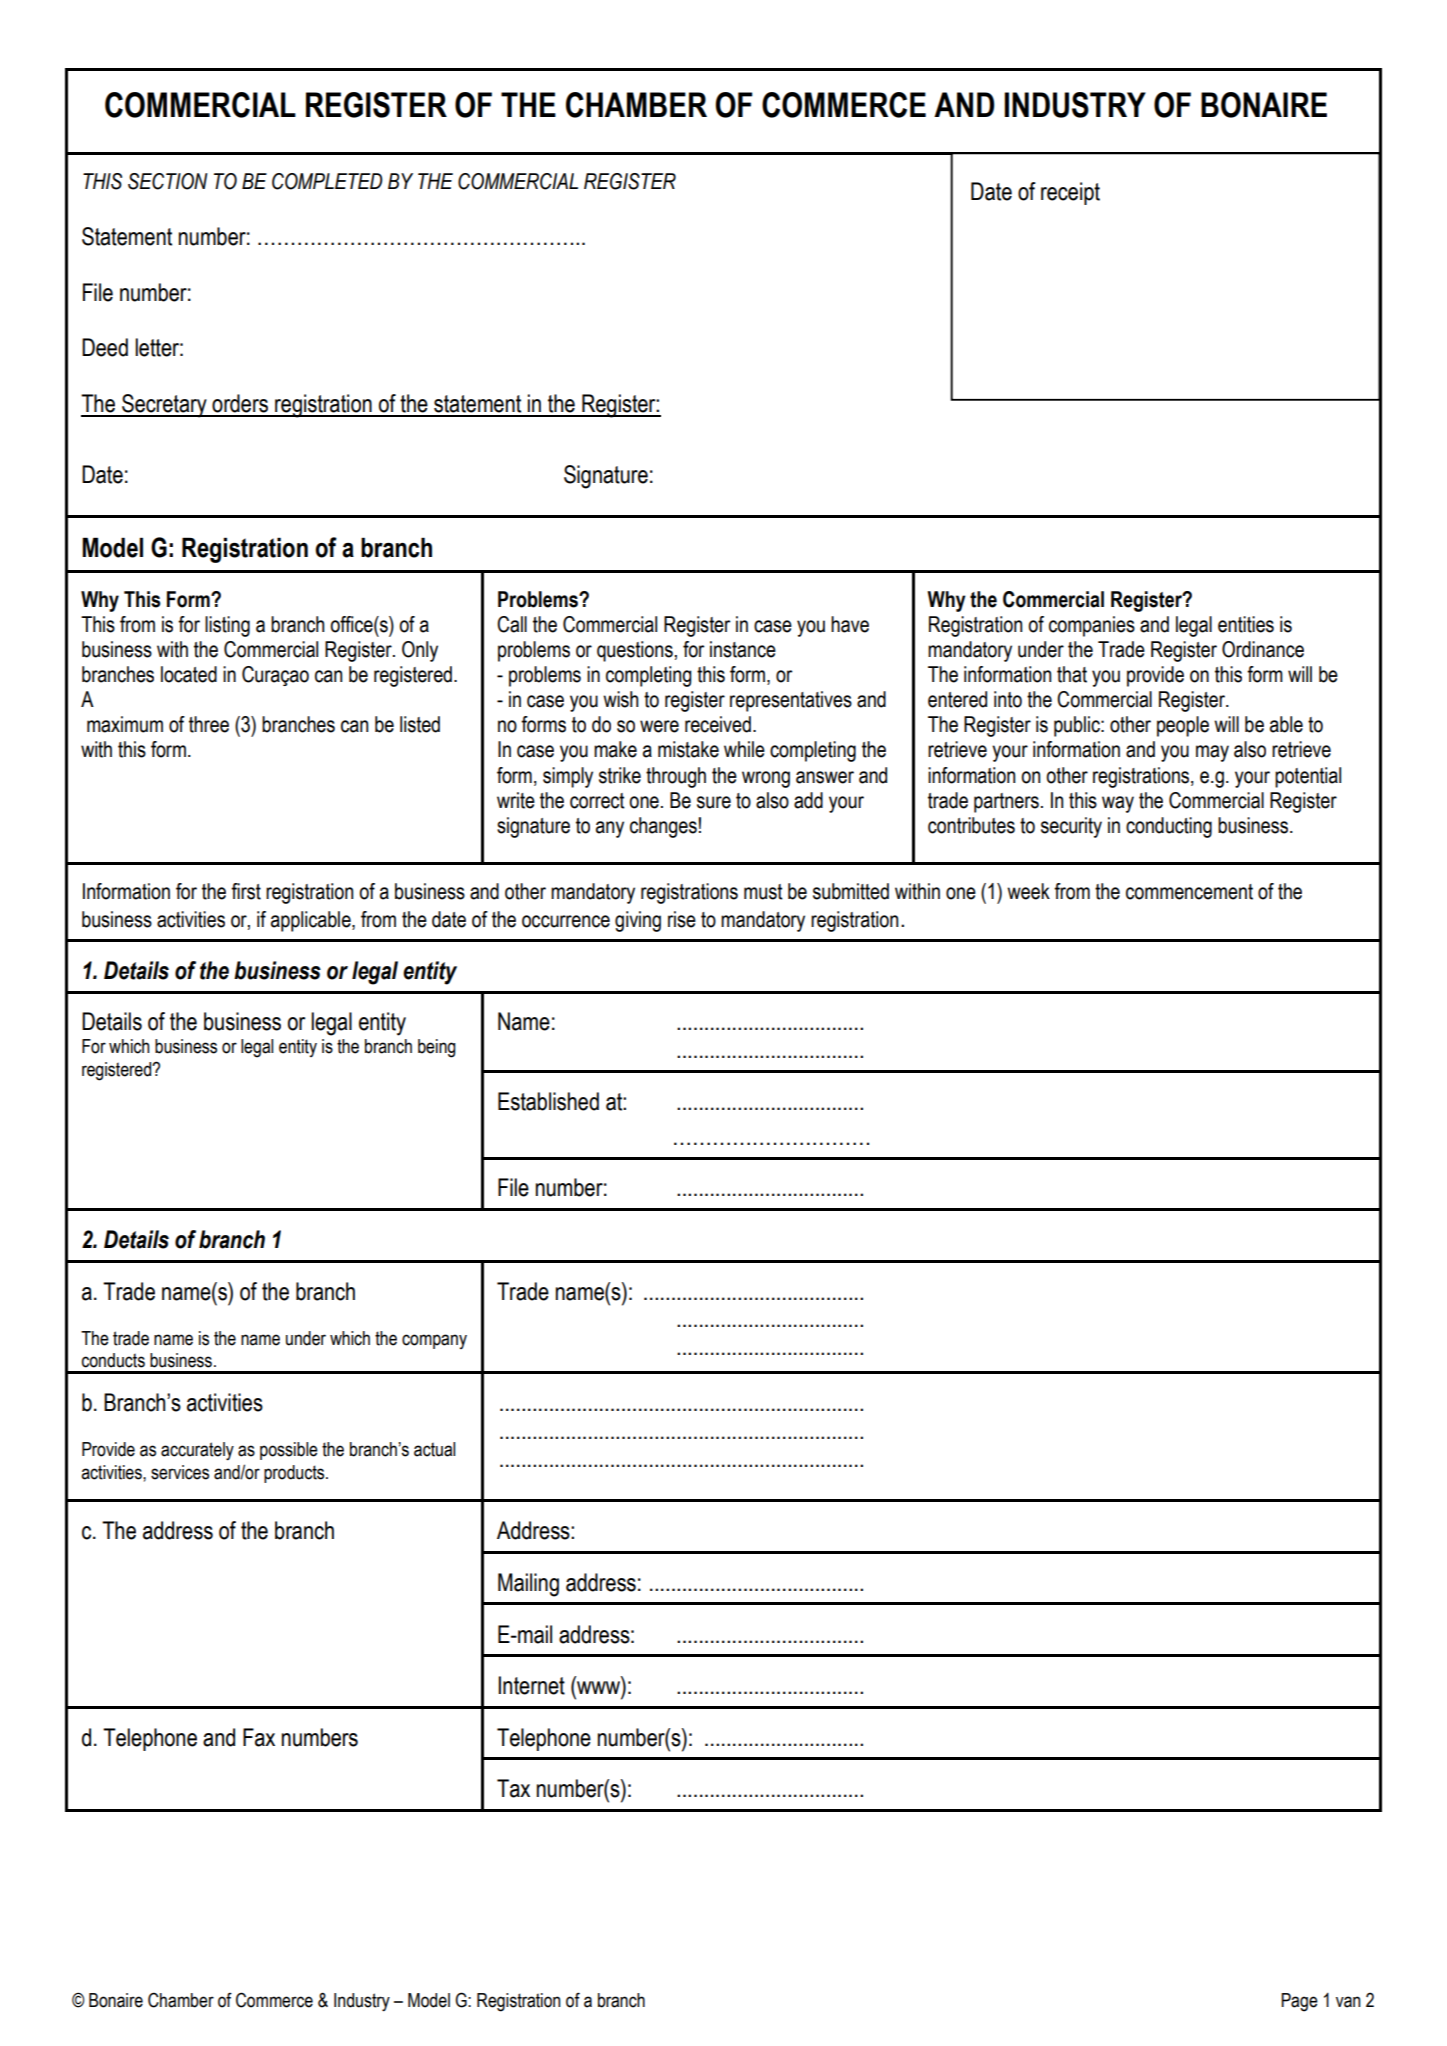 The height and width of the screenshot is (2046, 1447). Describe the element at coordinates (437, 1048) in the screenshot. I see `being` at that location.
